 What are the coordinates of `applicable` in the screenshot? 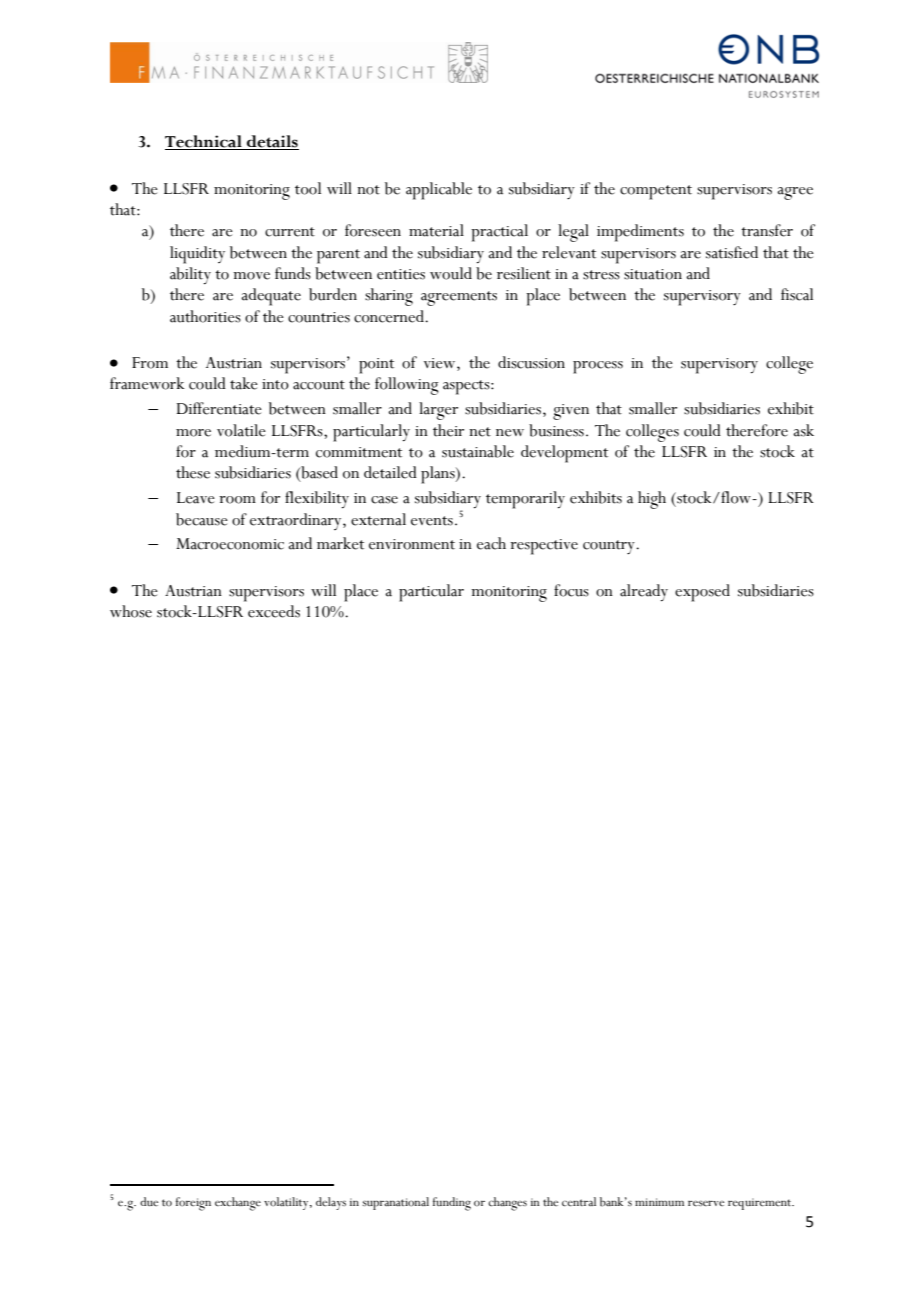 It's located at (439, 191).
